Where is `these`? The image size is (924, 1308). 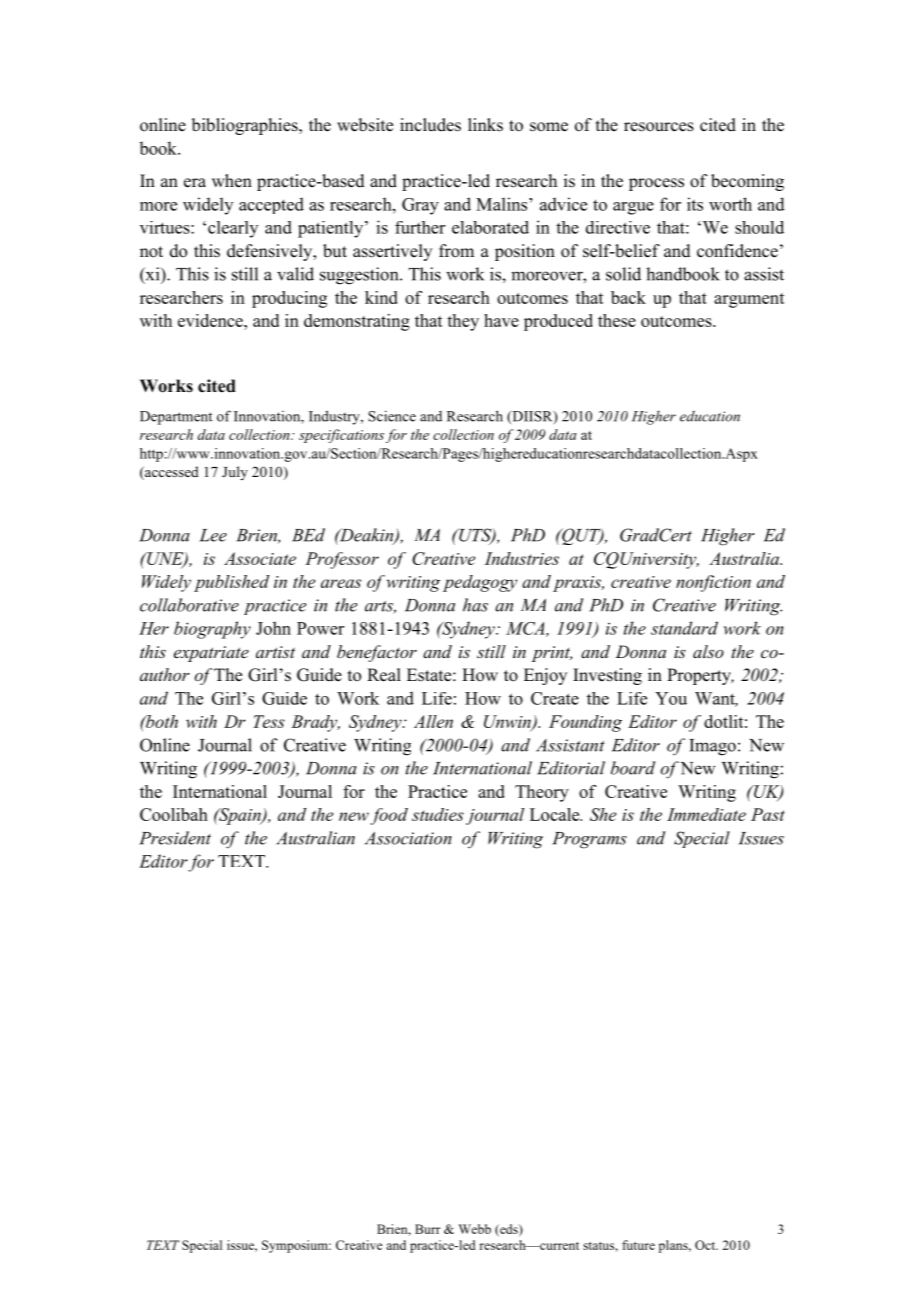
these is located at coordinates (617, 320).
